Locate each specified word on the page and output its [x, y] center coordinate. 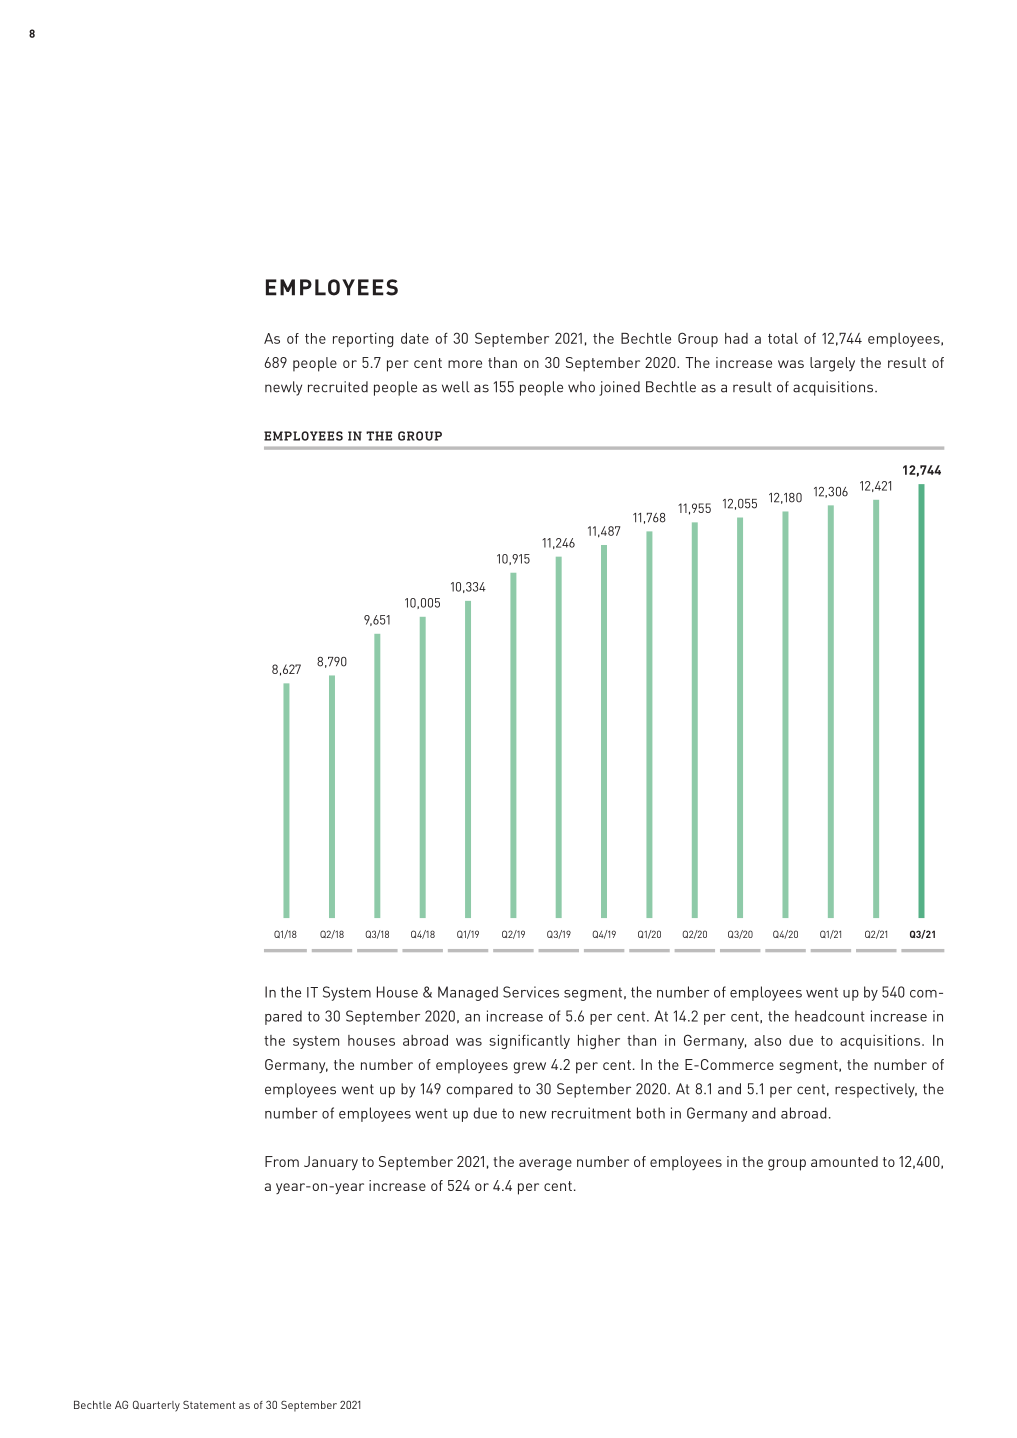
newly [283, 388]
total [783, 338]
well [456, 387]
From [282, 1161]
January [331, 1163]
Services [531, 992]
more [465, 364]
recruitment [591, 1113]
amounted [844, 1161]
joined [619, 388]
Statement [209, 1405]
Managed [468, 993]
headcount [830, 1016]
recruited [338, 387]
